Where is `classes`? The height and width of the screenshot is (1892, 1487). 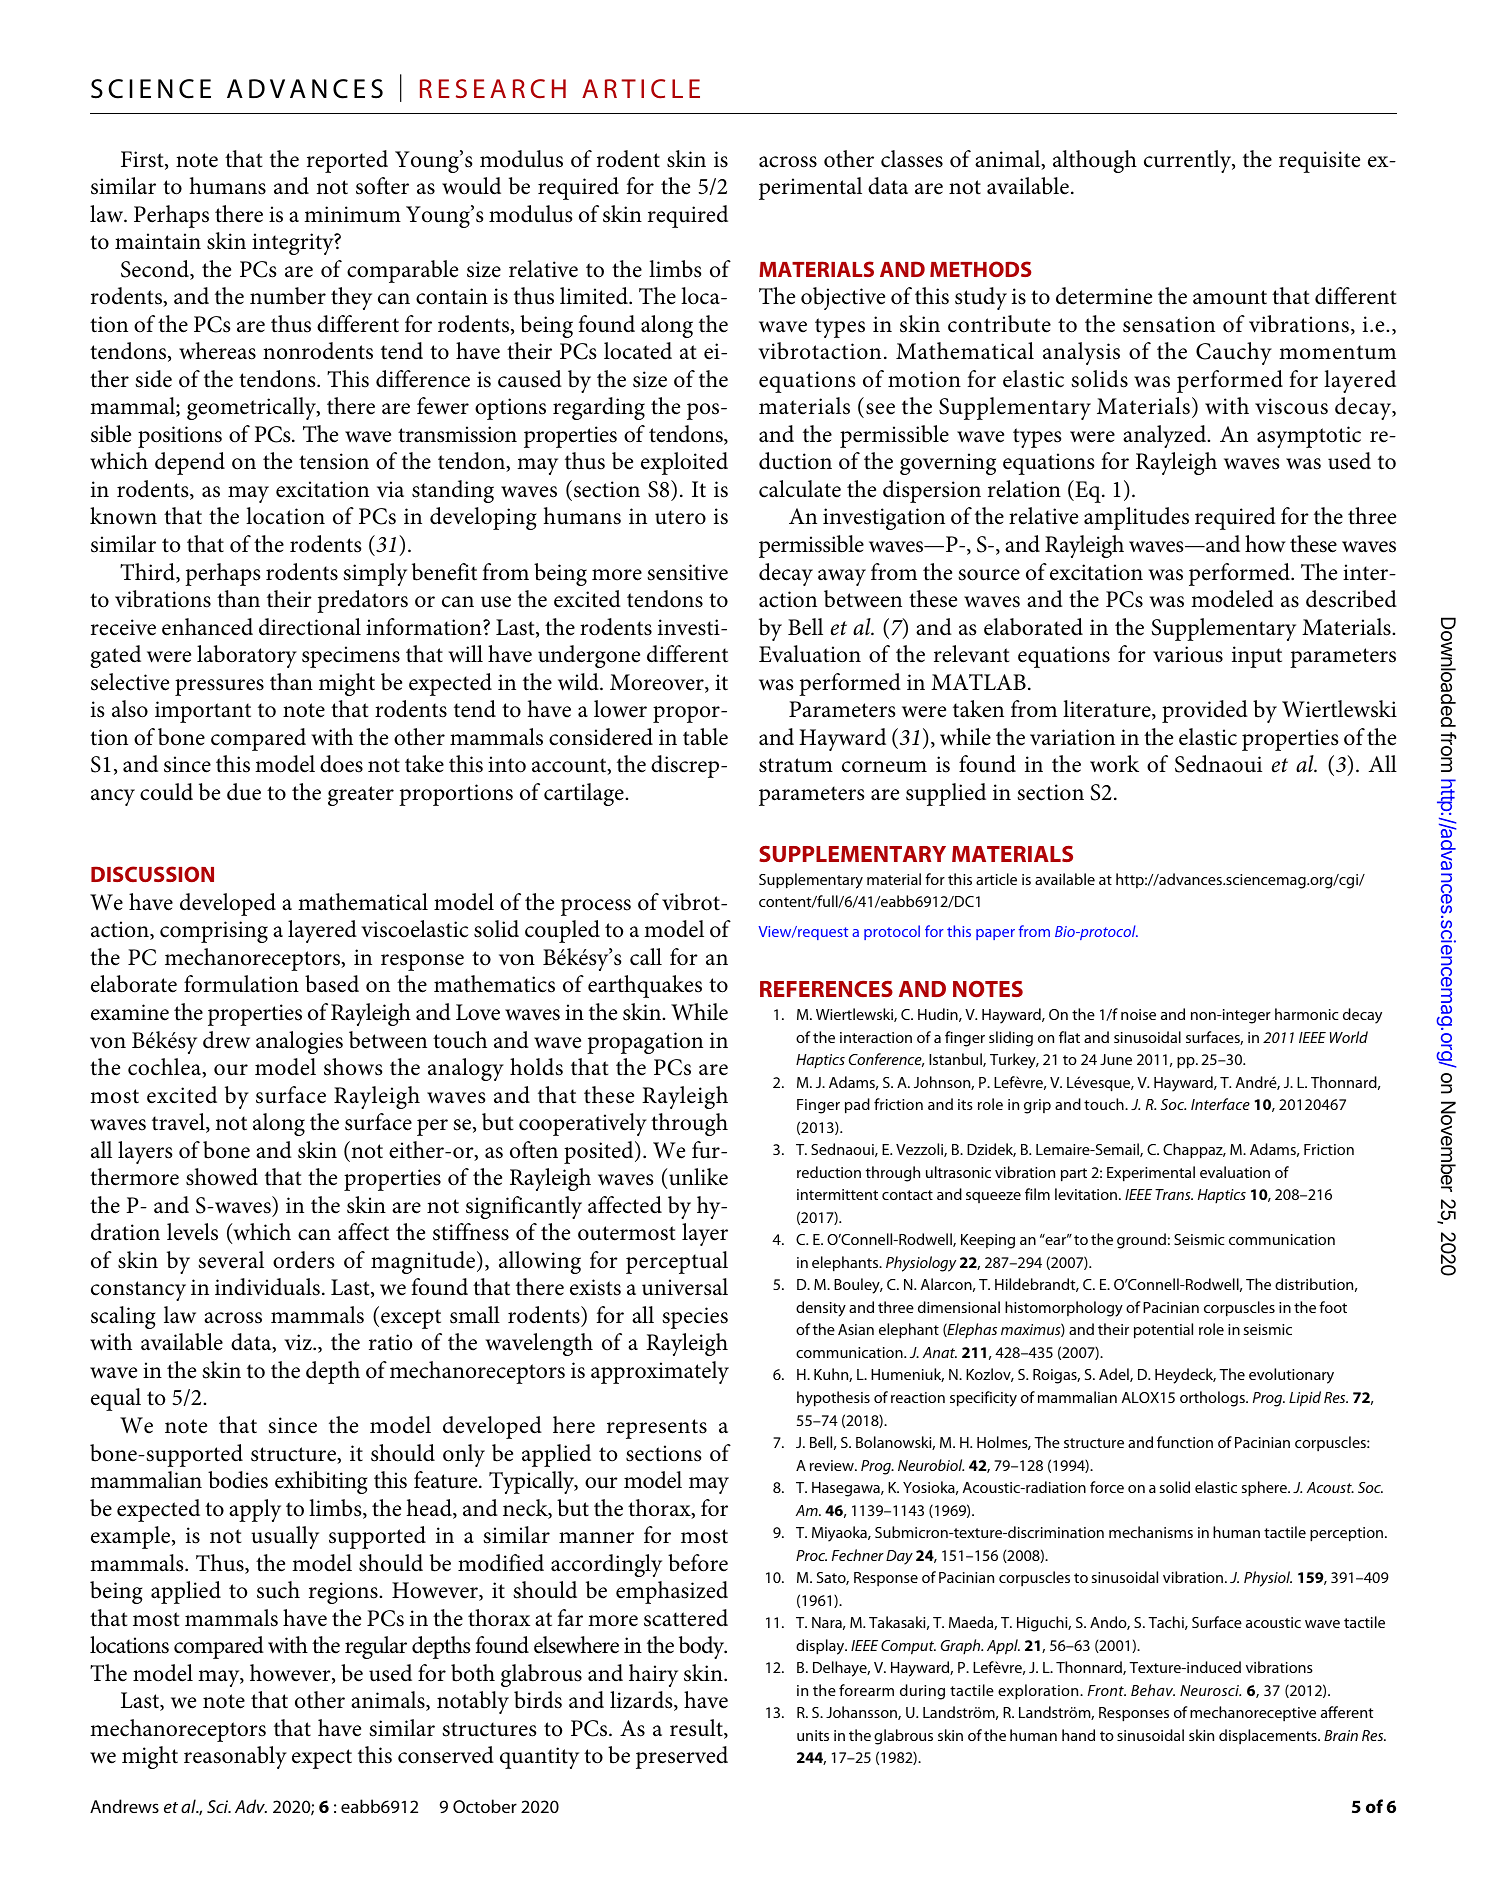
classes is located at coordinates (912, 159).
